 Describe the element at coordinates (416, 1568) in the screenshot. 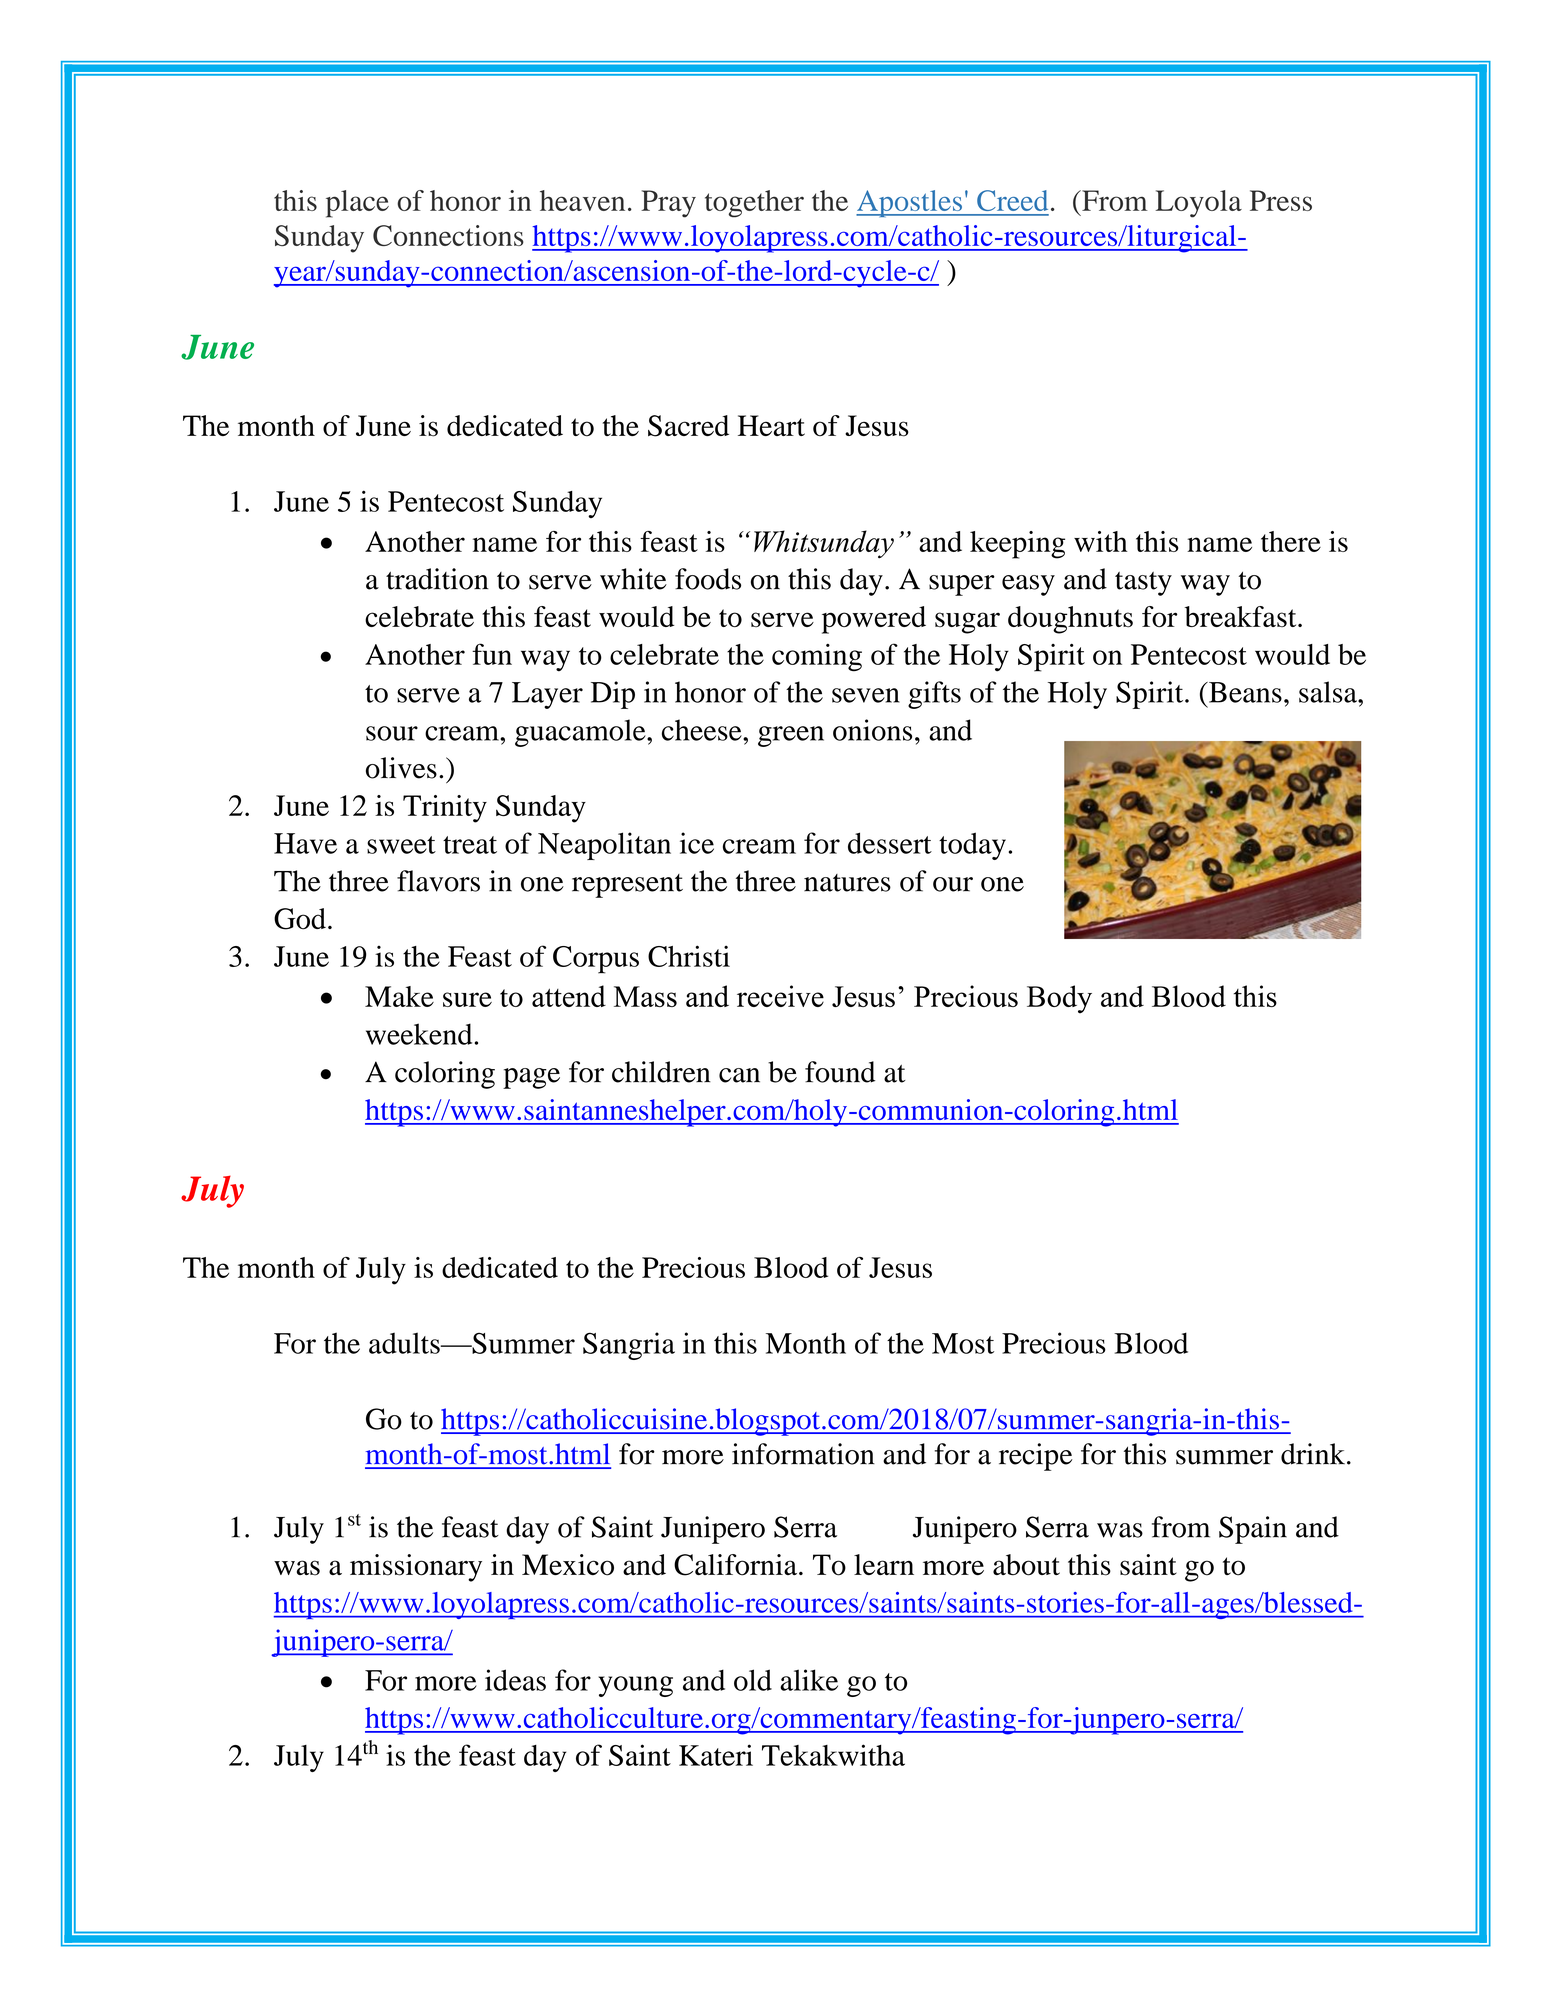

I see `missionary` at that location.
